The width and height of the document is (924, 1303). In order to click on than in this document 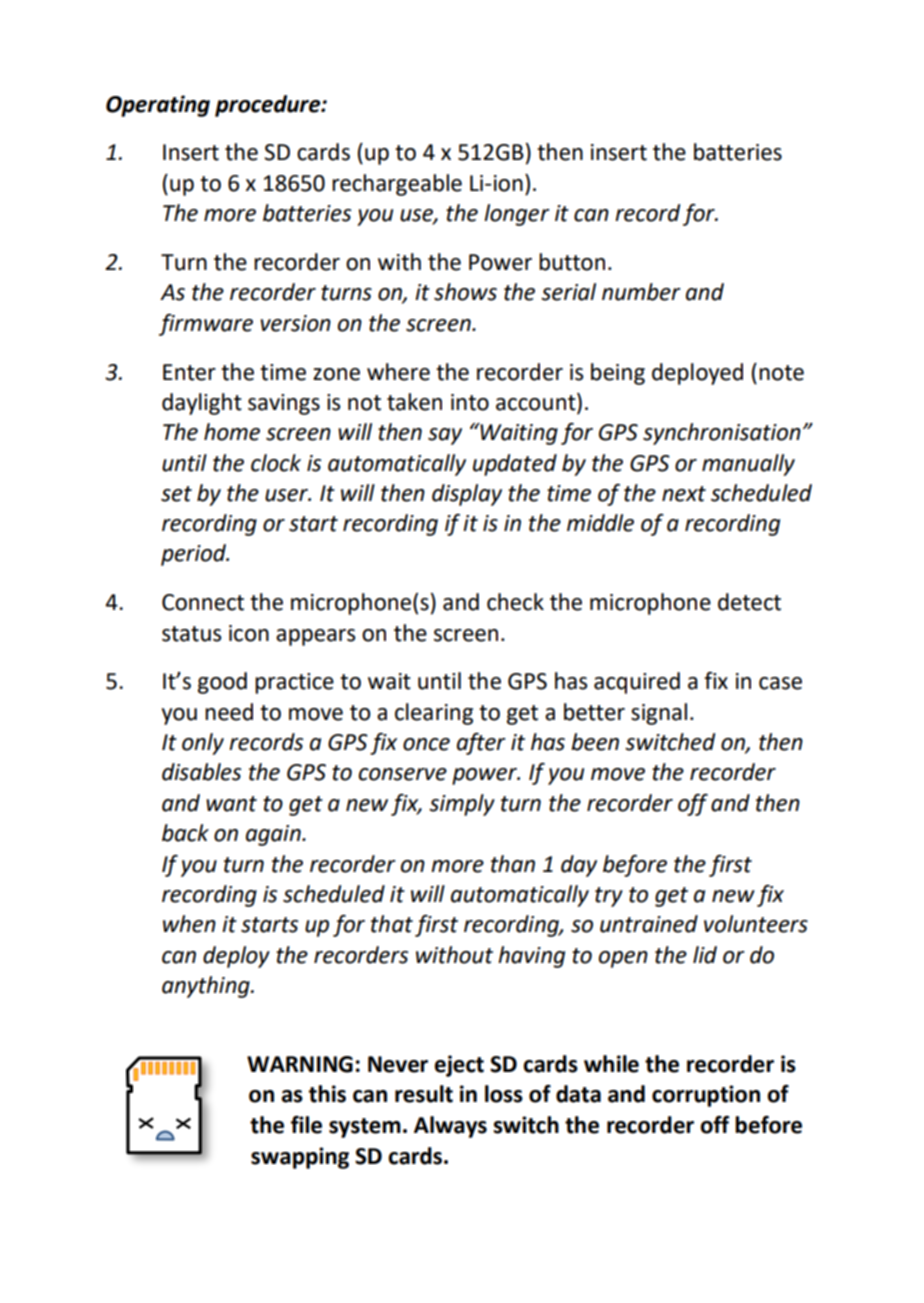, I will do `click(513, 864)`.
